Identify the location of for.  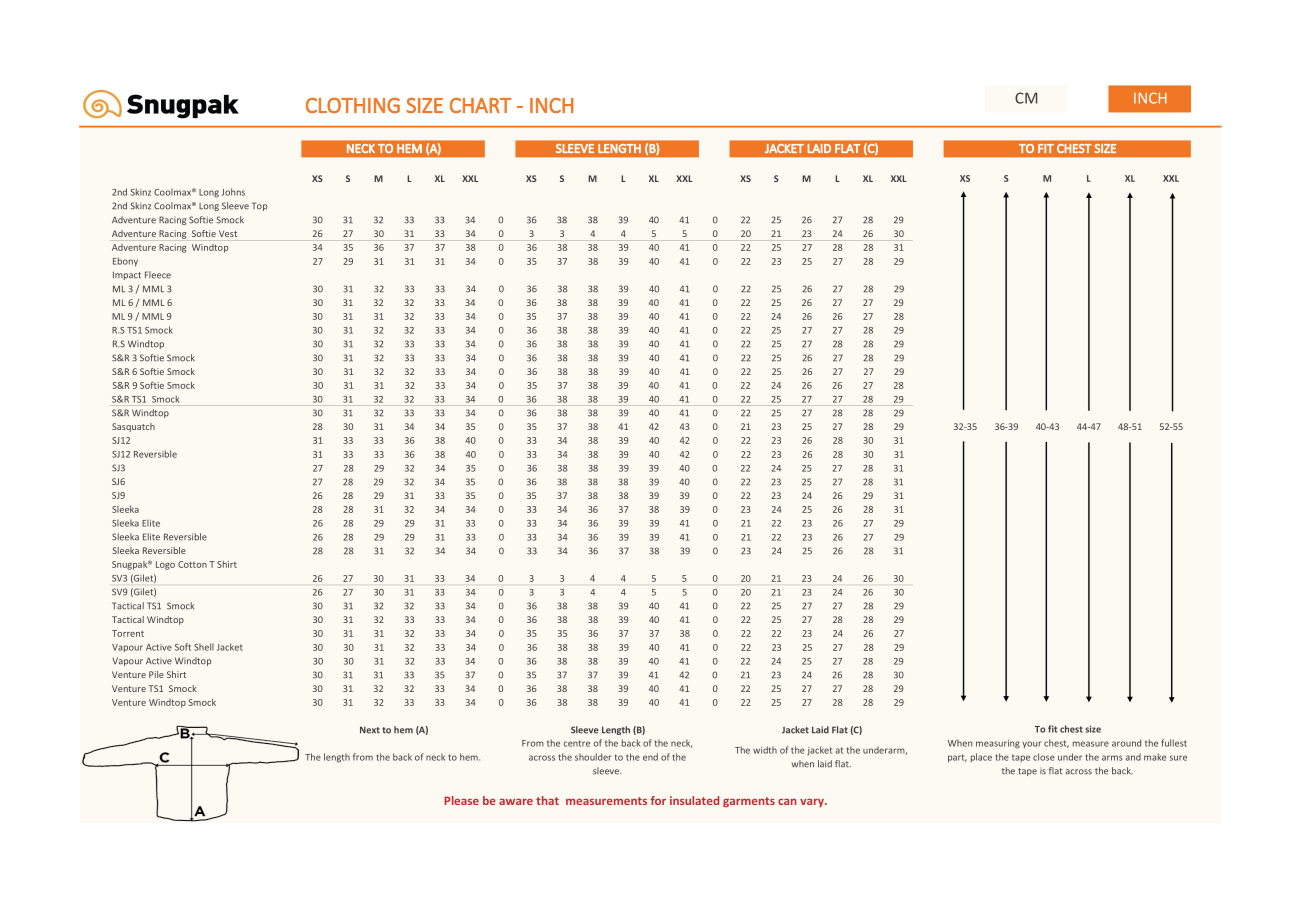
(658, 800).
